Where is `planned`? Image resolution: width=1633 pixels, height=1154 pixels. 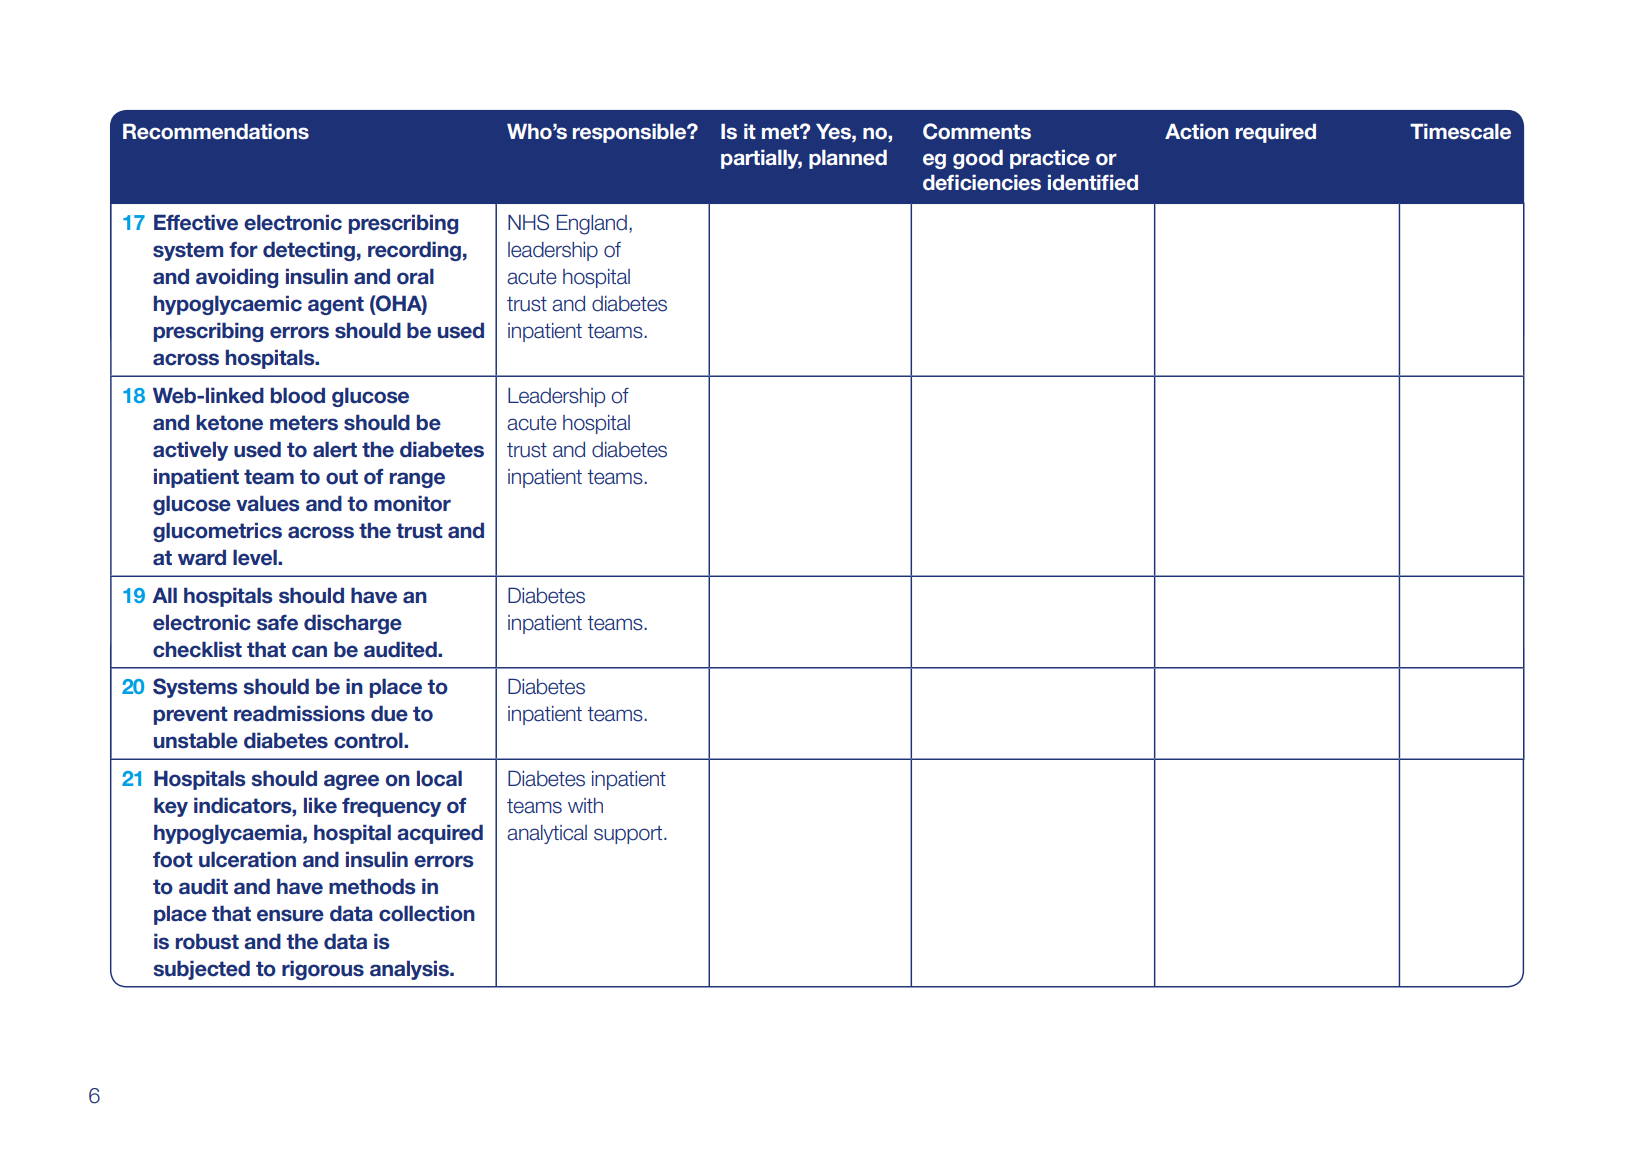
planned is located at coordinates (848, 159).
